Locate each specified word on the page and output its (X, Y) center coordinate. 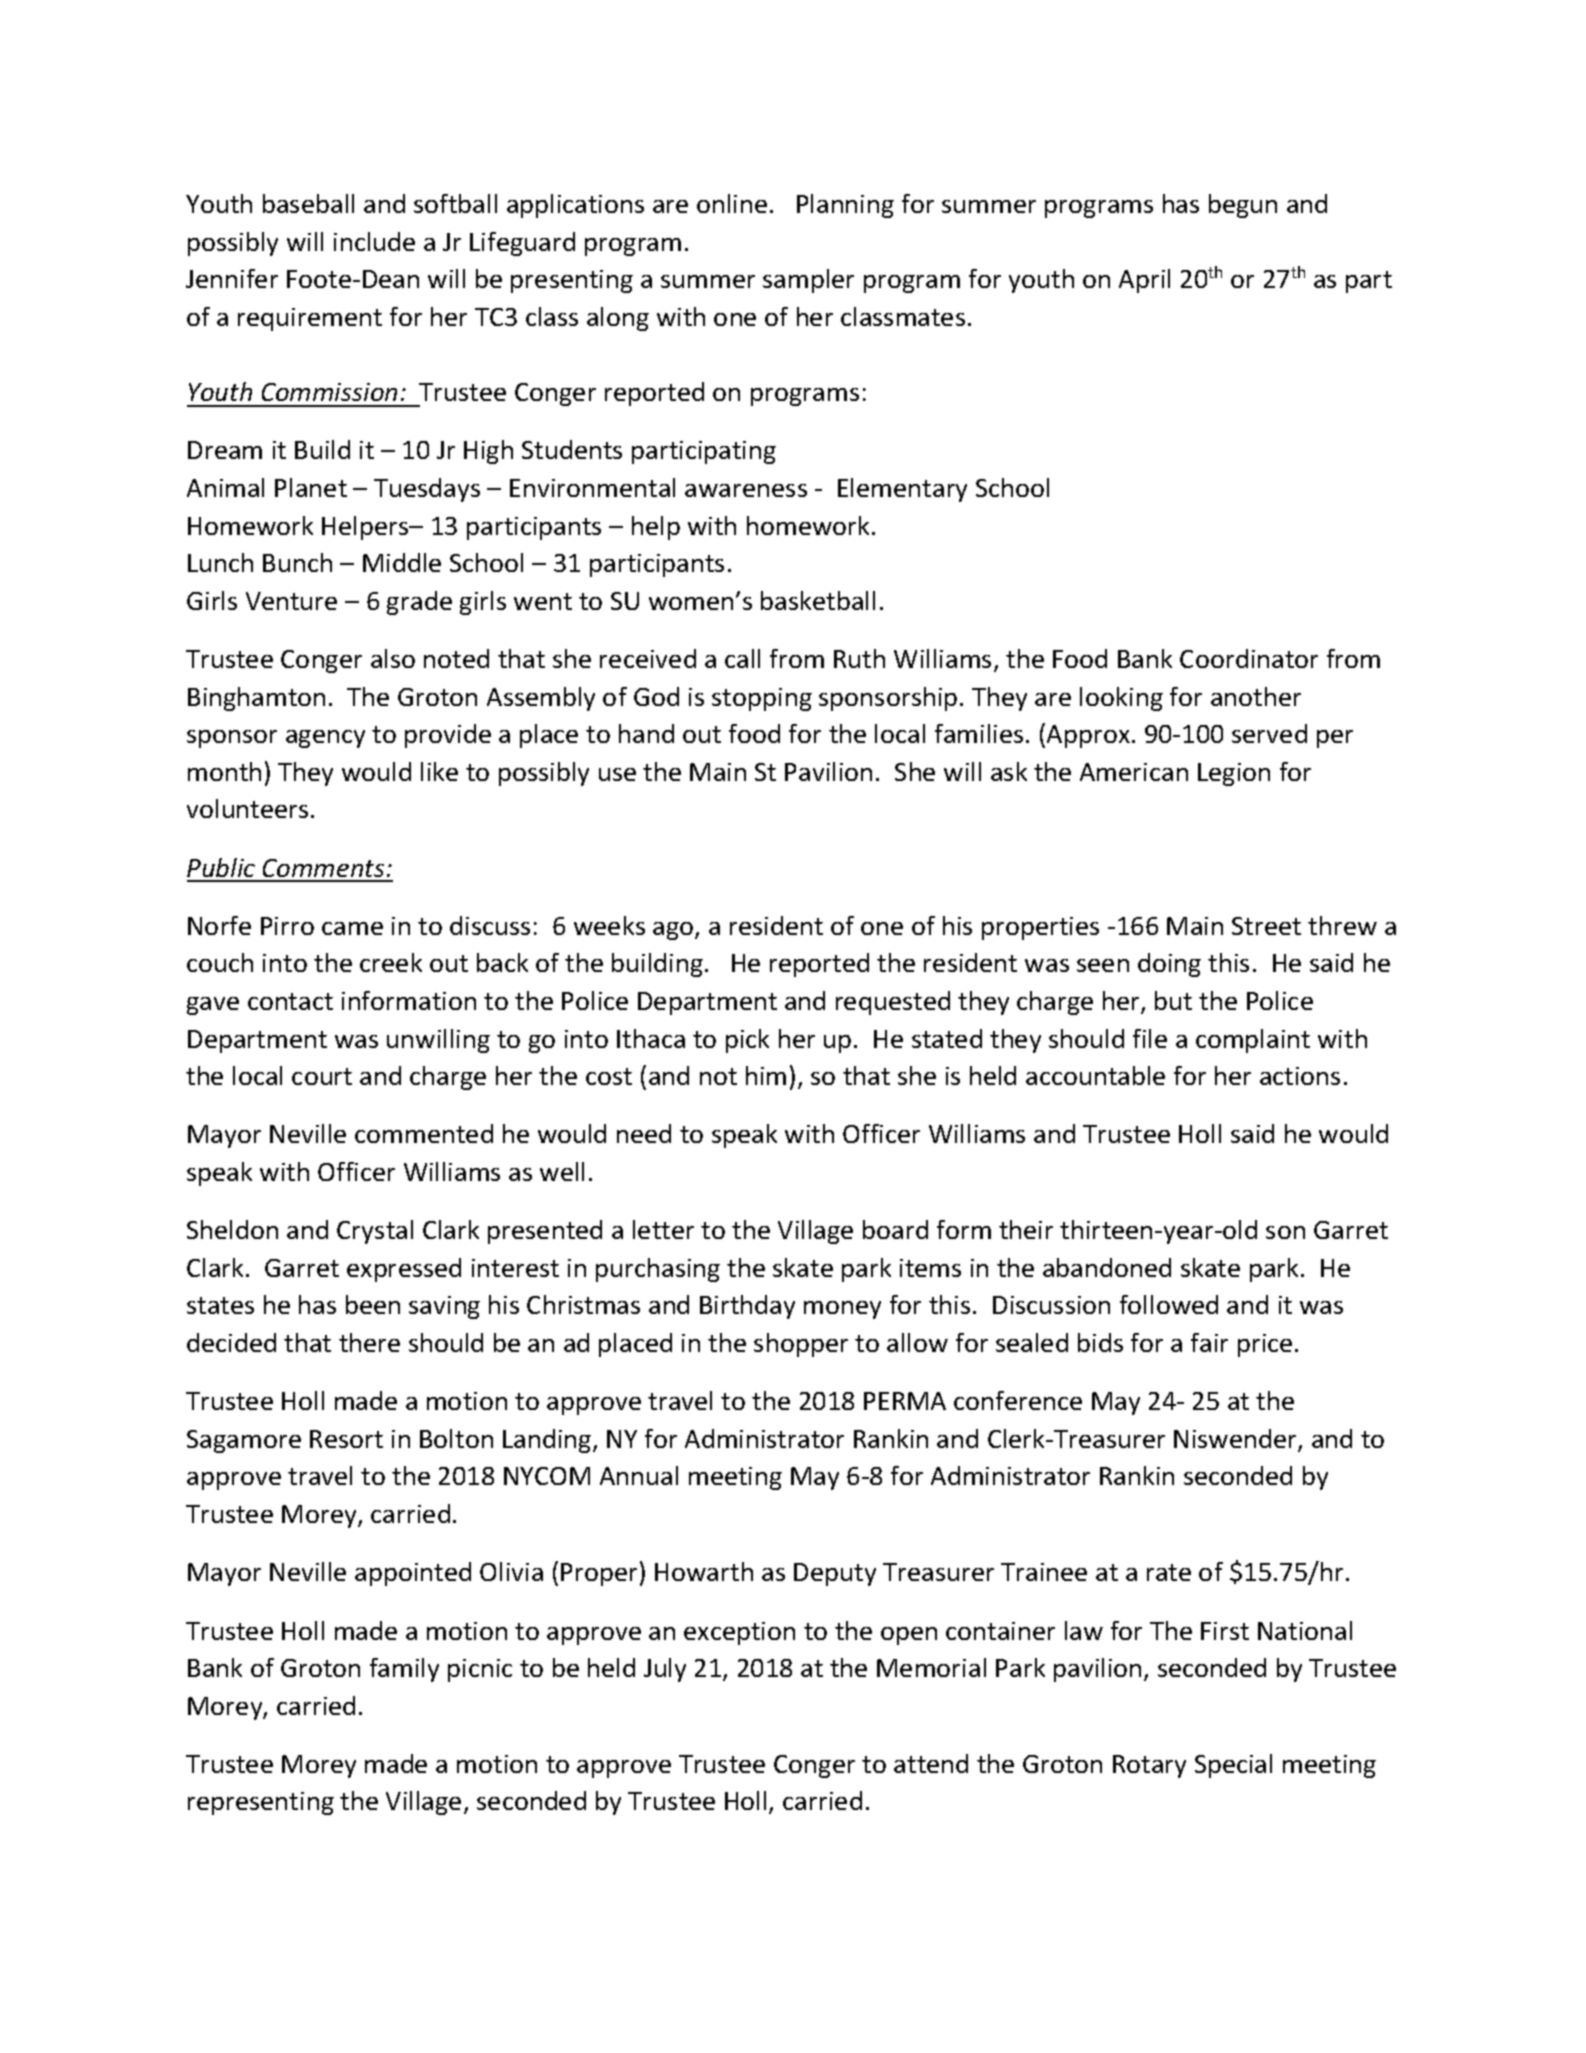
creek (391, 962)
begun (1243, 206)
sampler (808, 281)
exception (739, 1633)
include (374, 241)
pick (747, 1041)
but (1173, 1000)
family (404, 1670)
